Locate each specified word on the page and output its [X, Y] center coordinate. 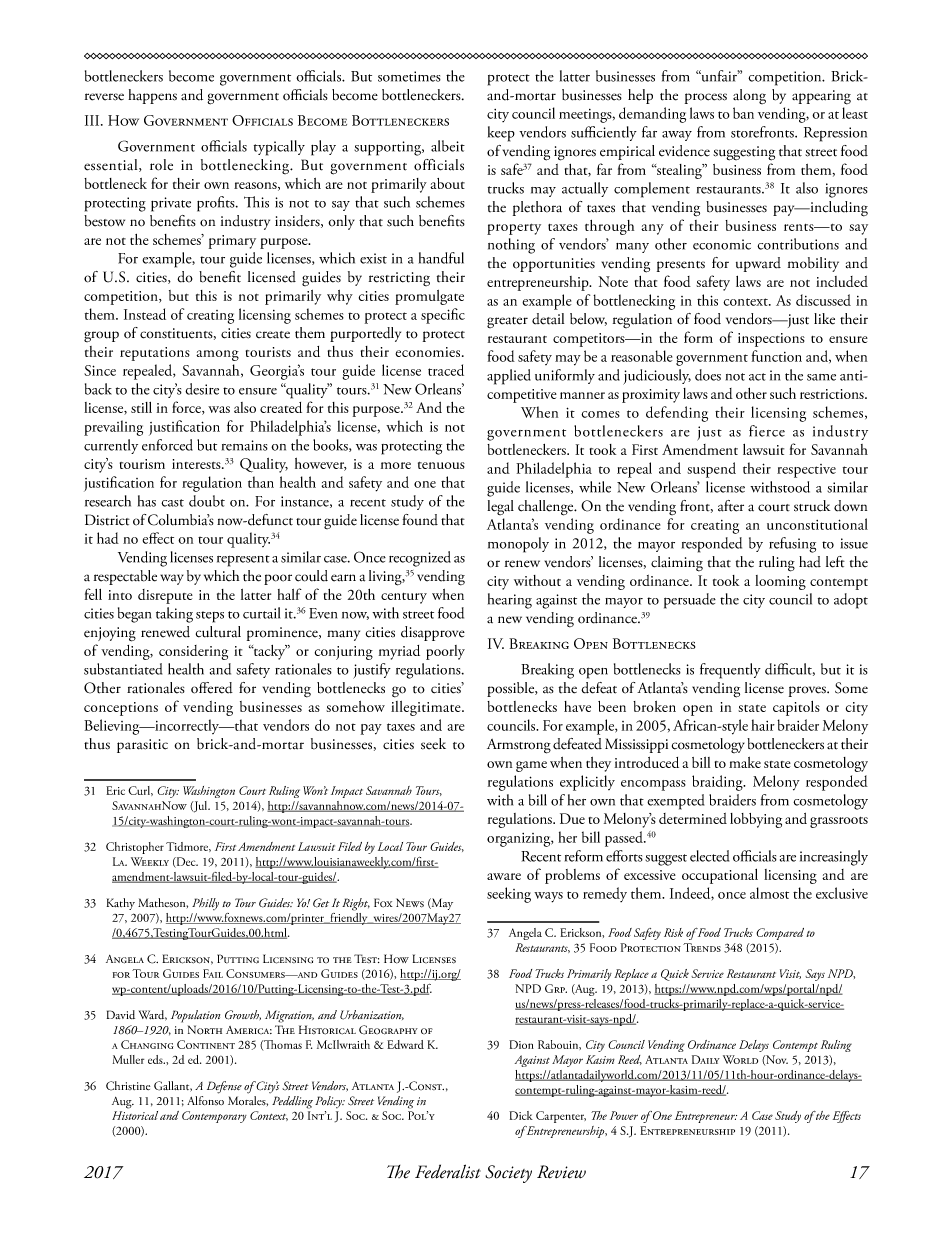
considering [193, 652]
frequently [730, 671]
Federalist [448, 1171]
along [749, 96]
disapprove [433, 633]
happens [152, 96]
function [777, 356]
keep [501, 134]
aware [504, 876]
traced [446, 370]
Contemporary [214, 1117]
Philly [205, 904]
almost [769, 893]
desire [202, 389]
